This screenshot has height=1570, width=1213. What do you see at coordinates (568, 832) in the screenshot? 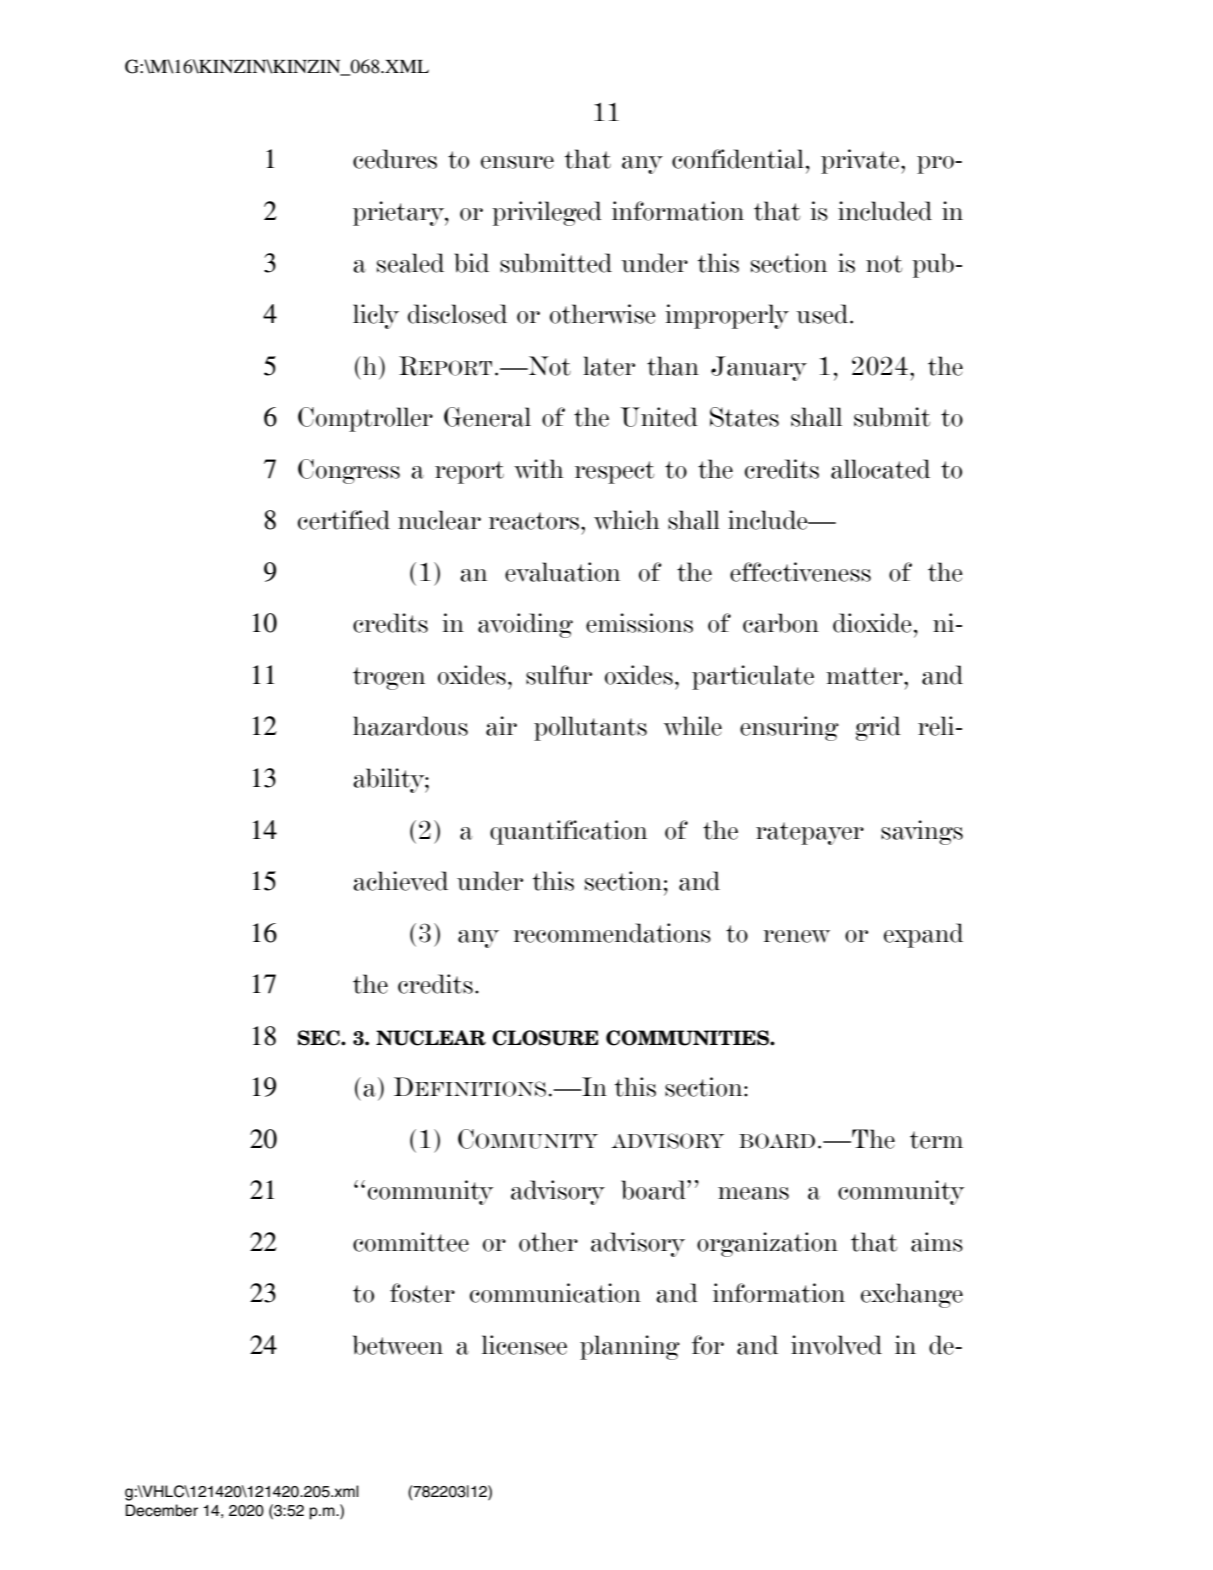
I see `quantification` at bounding box center [568, 832].
